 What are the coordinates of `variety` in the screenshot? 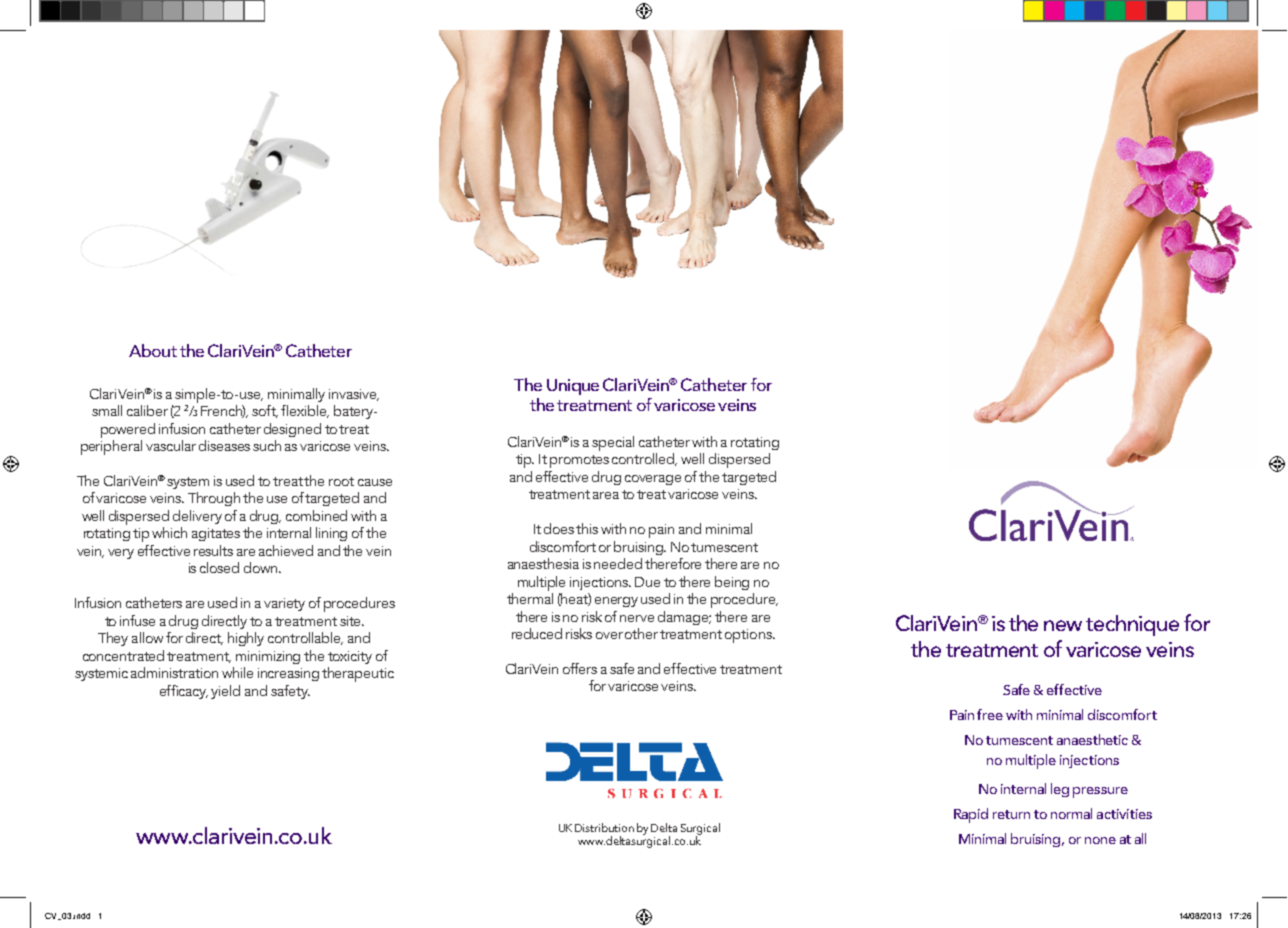 It's located at (284, 604).
